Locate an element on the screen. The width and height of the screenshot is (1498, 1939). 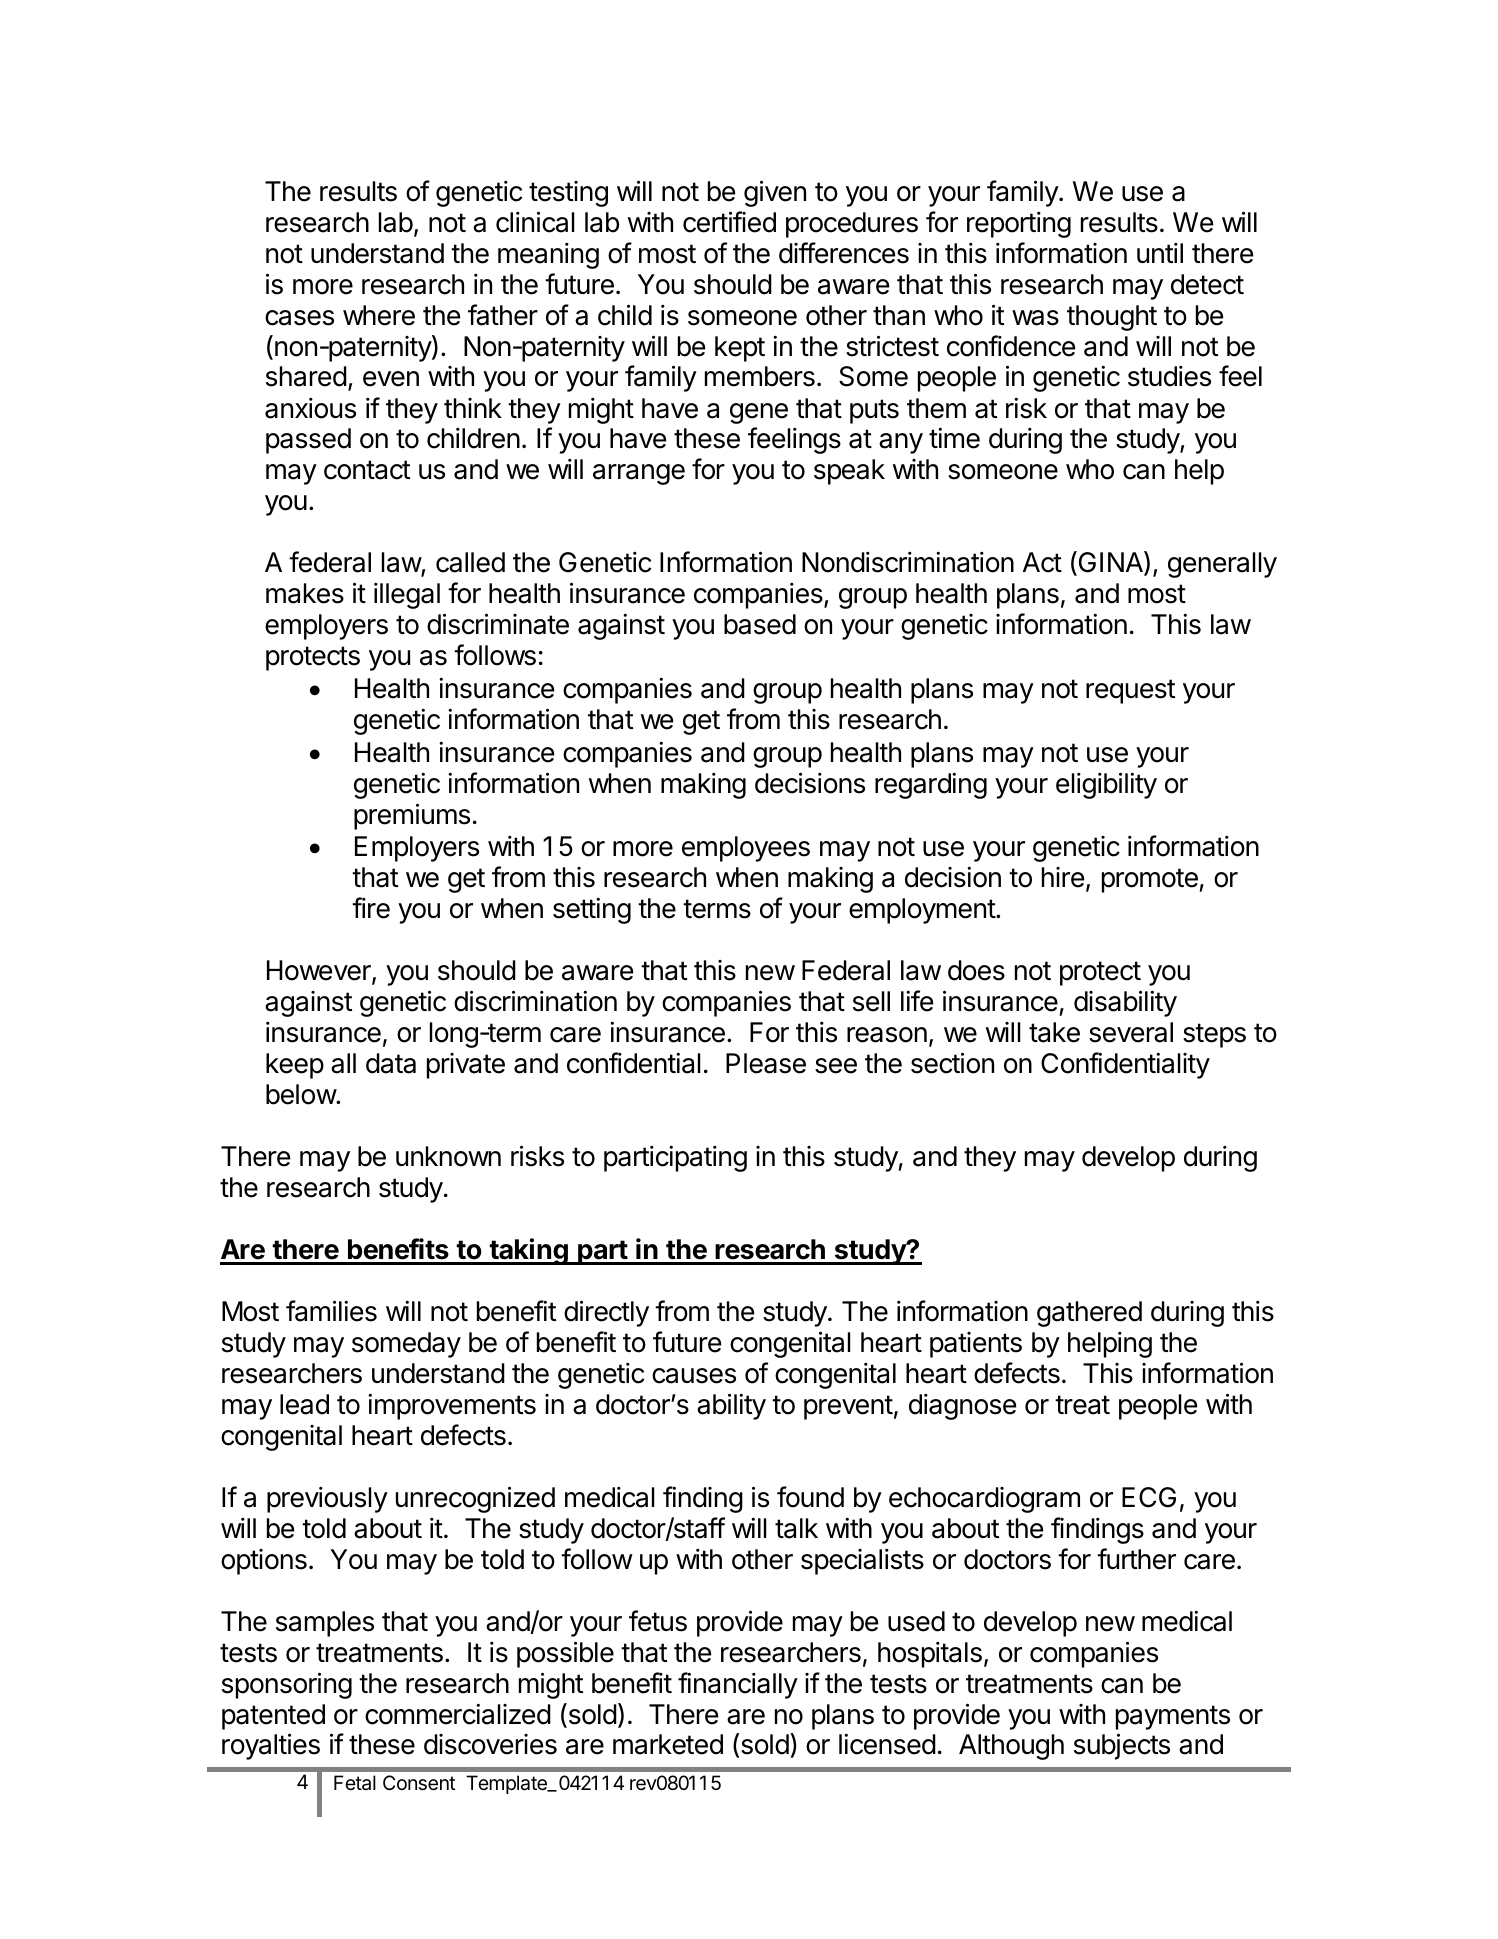
hire is located at coordinates (1063, 877).
